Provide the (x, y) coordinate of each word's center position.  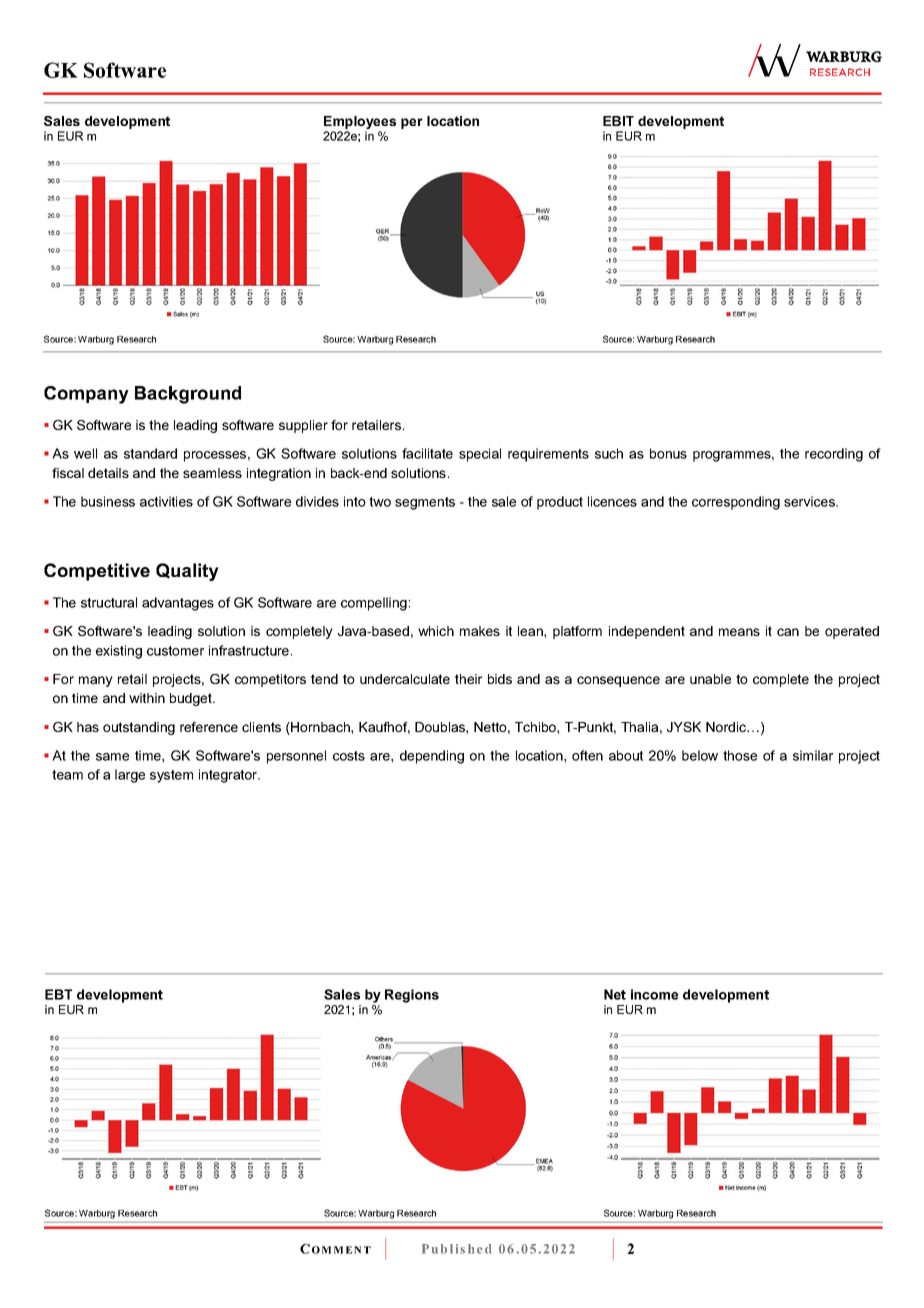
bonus (668, 453)
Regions (412, 996)
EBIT (618, 121)
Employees (360, 122)
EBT (58, 994)
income (654, 994)
